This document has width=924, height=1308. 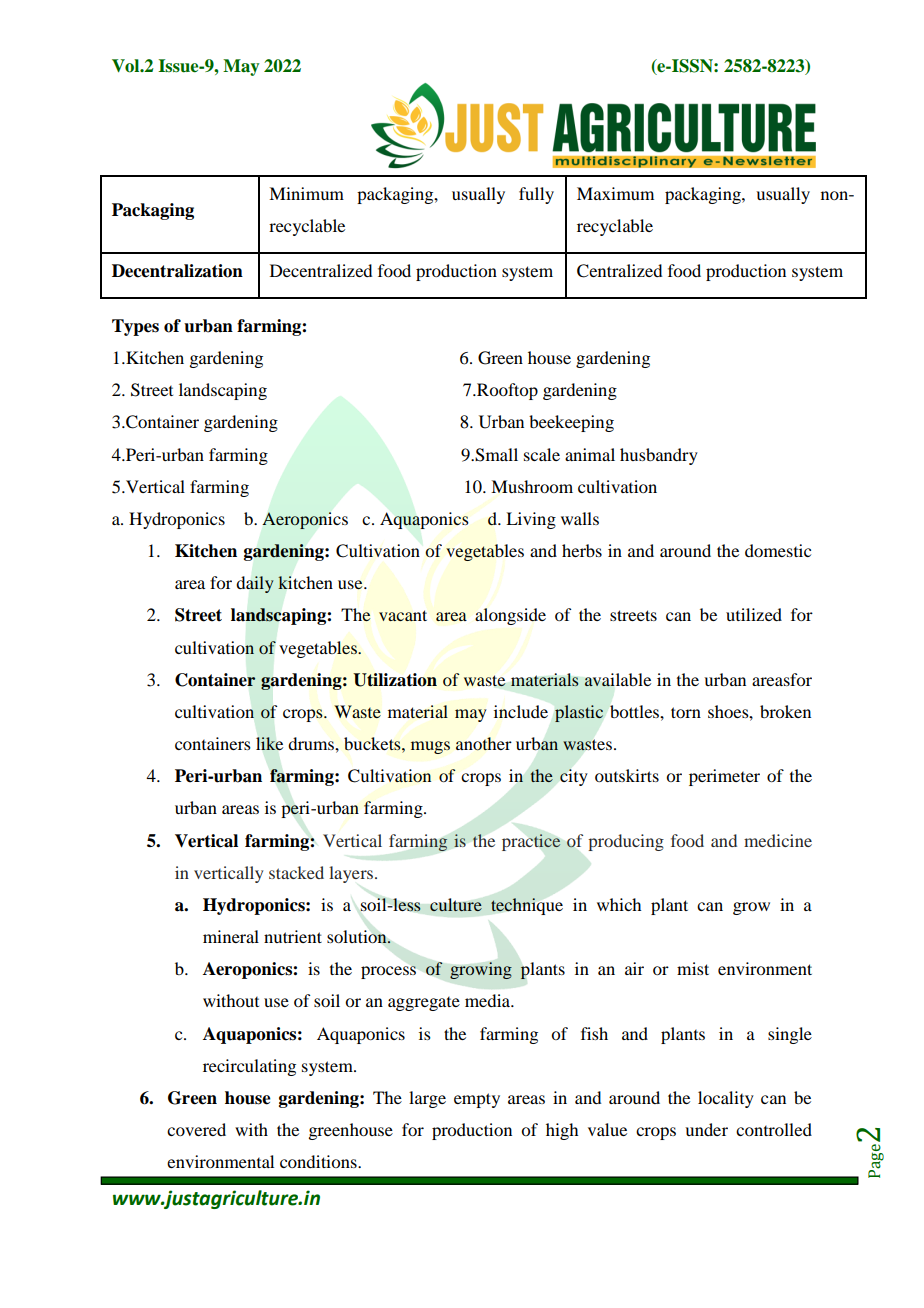 What do you see at coordinates (706, 1129) in the document?
I see `under` at bounding box center [706, 1129].
